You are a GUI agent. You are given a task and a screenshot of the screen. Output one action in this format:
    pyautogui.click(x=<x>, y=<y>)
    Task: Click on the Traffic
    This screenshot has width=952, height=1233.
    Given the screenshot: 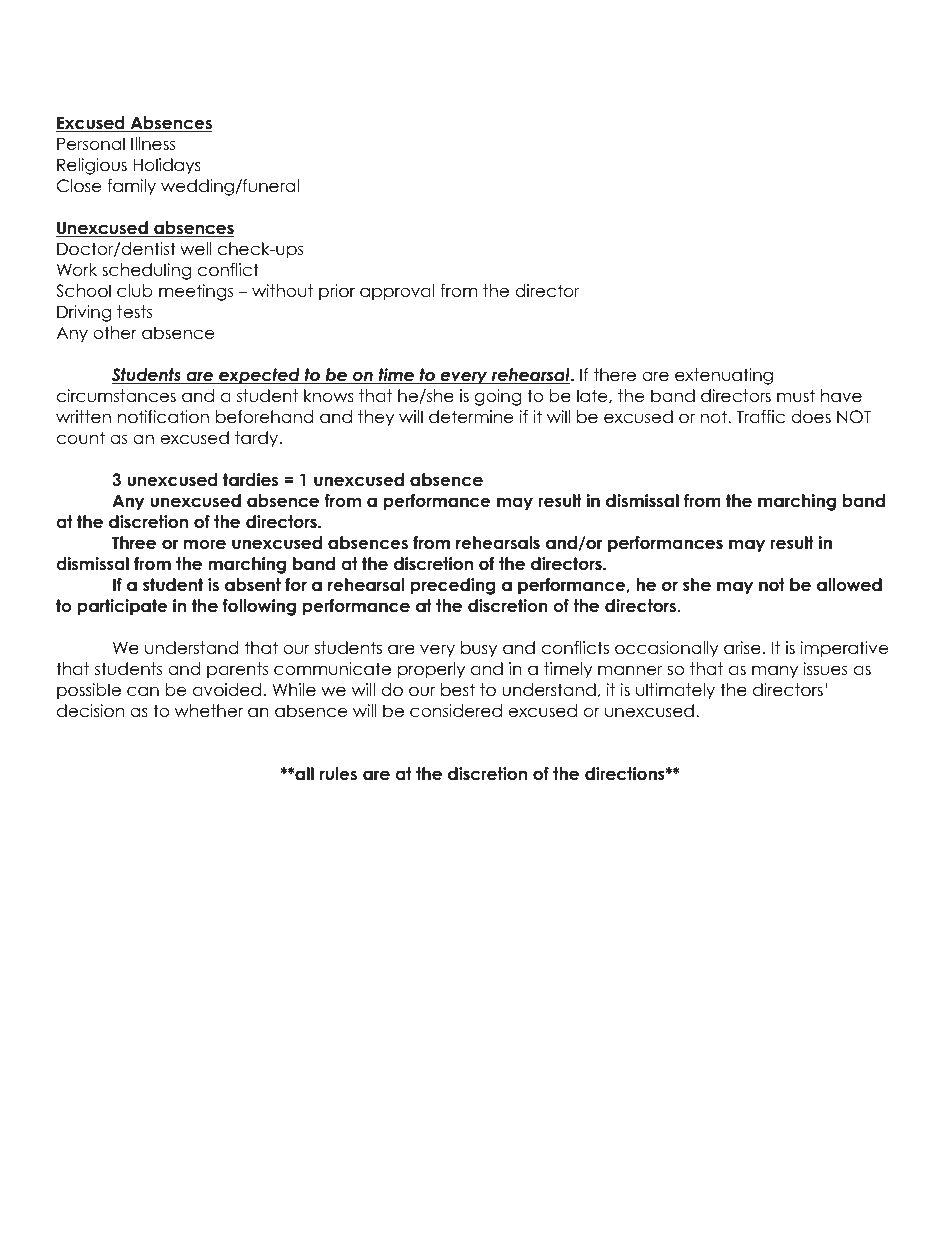 What is the action you would take?
    pyautogui.click(x=761, y=417)
